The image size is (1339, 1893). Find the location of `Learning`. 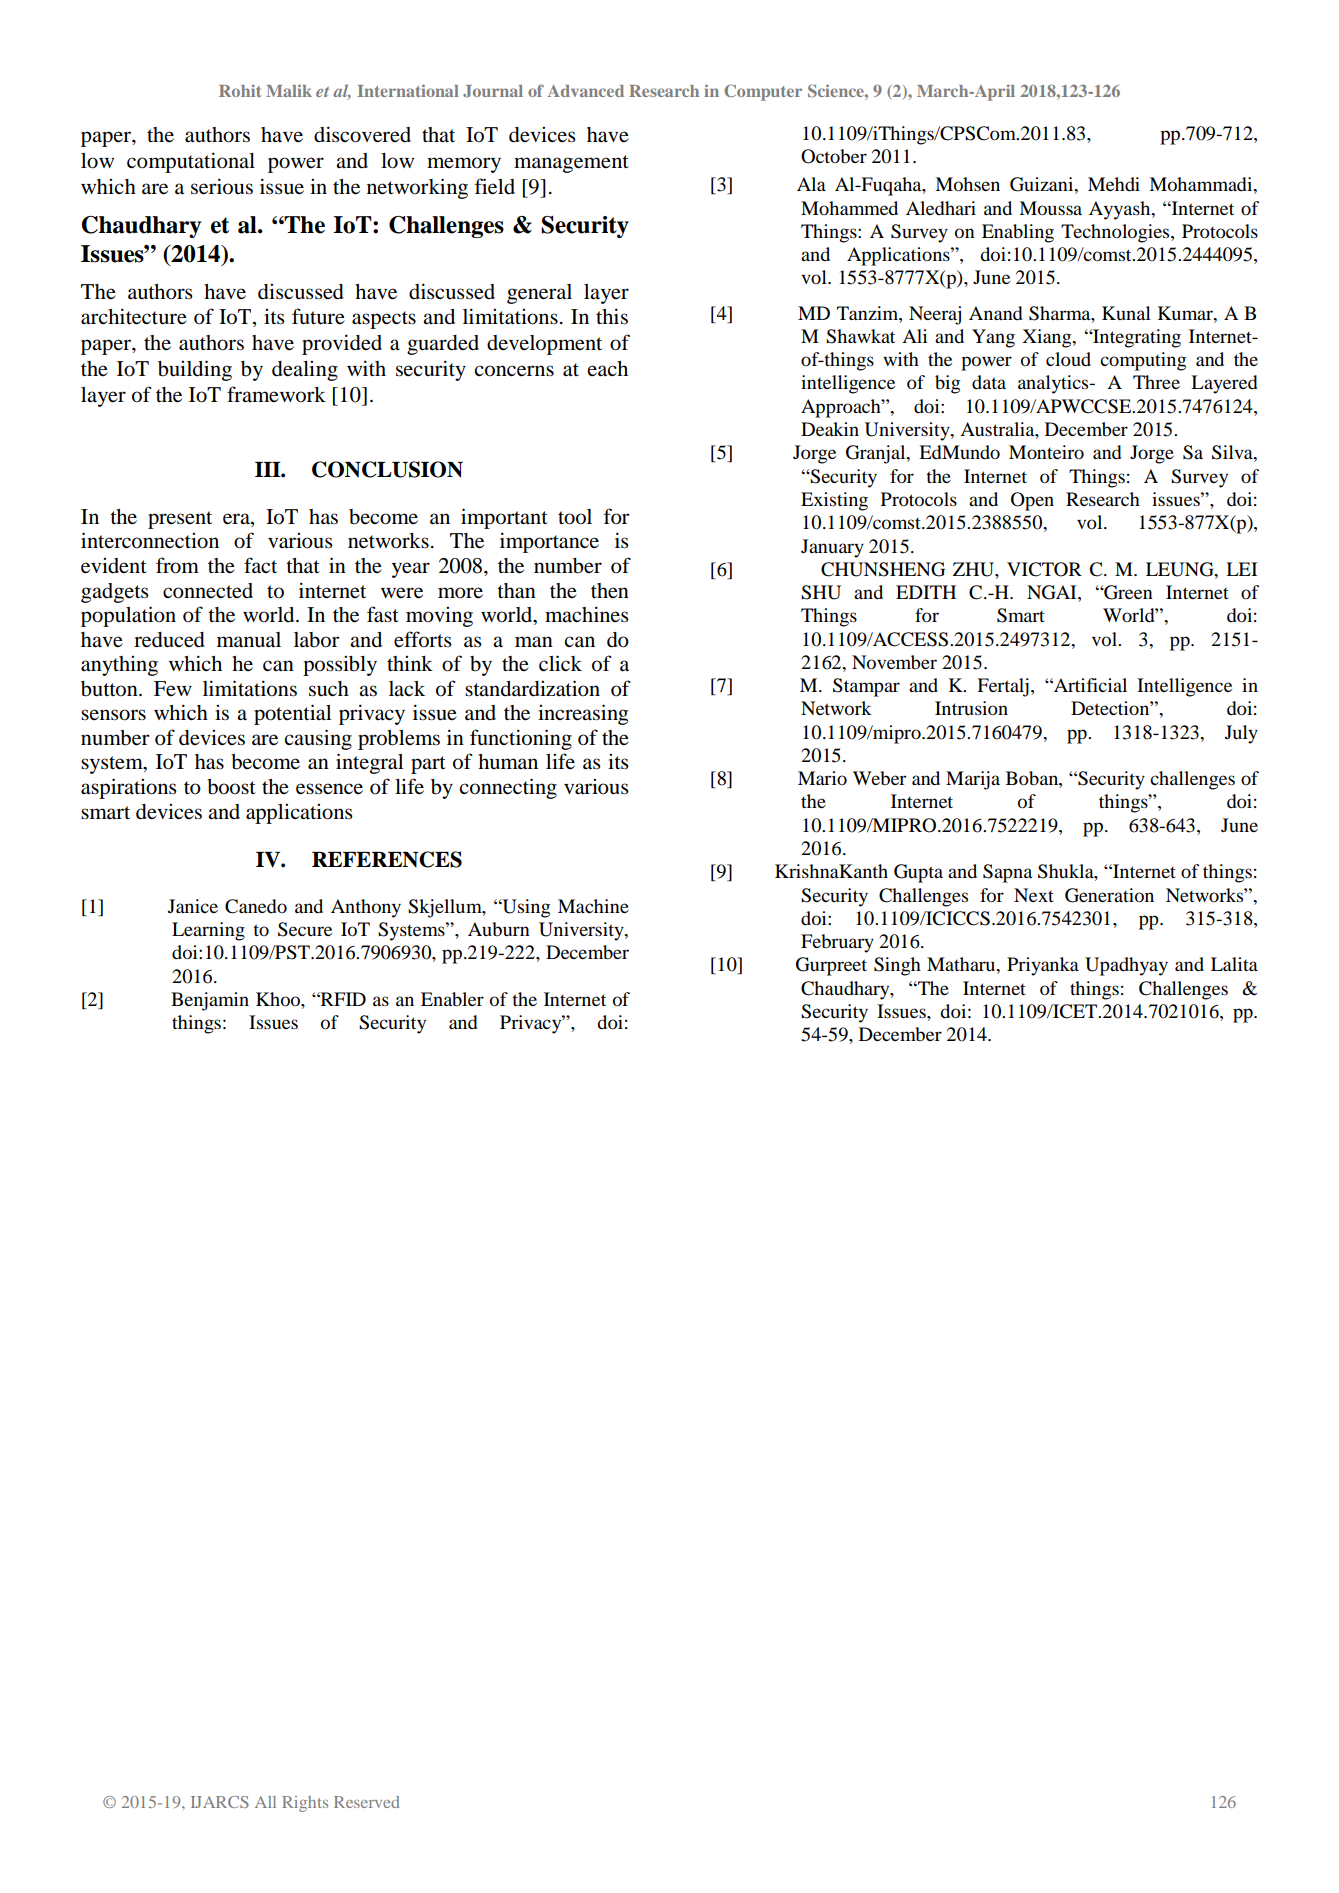

Learning is located at coordinates (208, 931).
